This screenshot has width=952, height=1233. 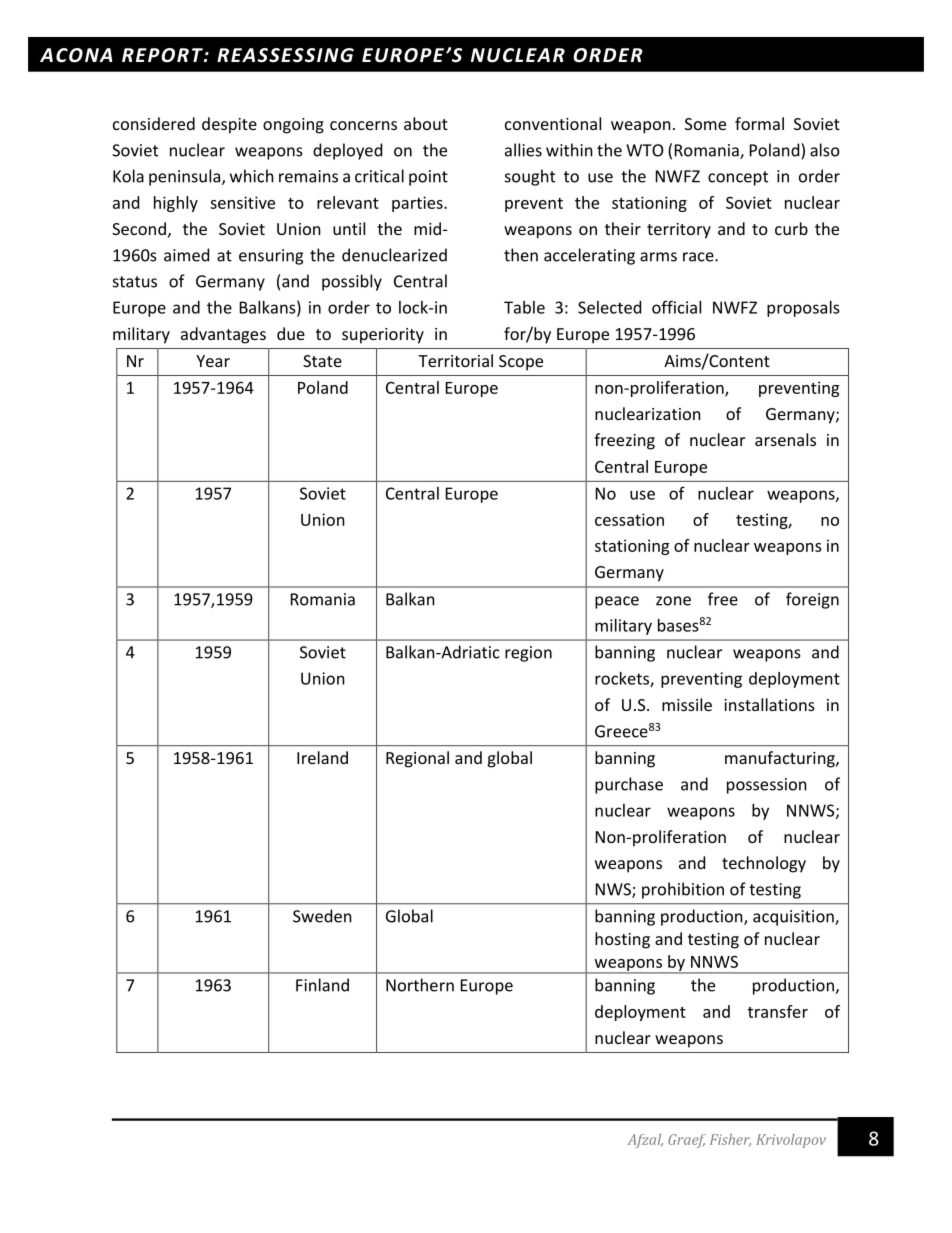 What do you see at coordinates (764, 864) in the screenshot?
I see `technology` at bounding box center [764, 864].
